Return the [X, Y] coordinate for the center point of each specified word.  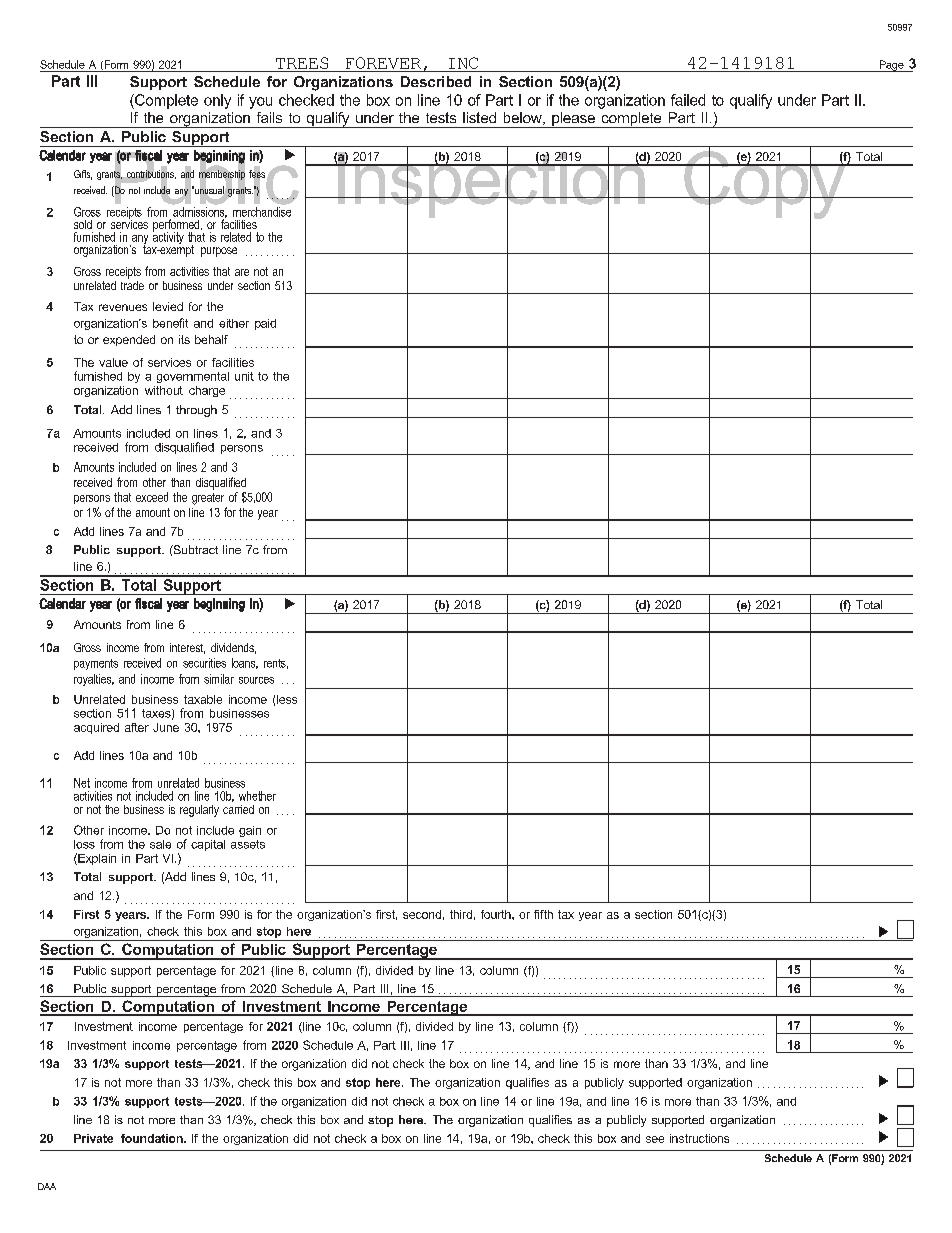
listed [479, 117]
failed [688, 100]
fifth [543, 914]
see [655, 1139]
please [573, 120]
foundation [153, 1138]
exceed [152, 497]
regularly [199, 811]
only [217, 101]
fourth [497, 914]
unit [244, 376]
